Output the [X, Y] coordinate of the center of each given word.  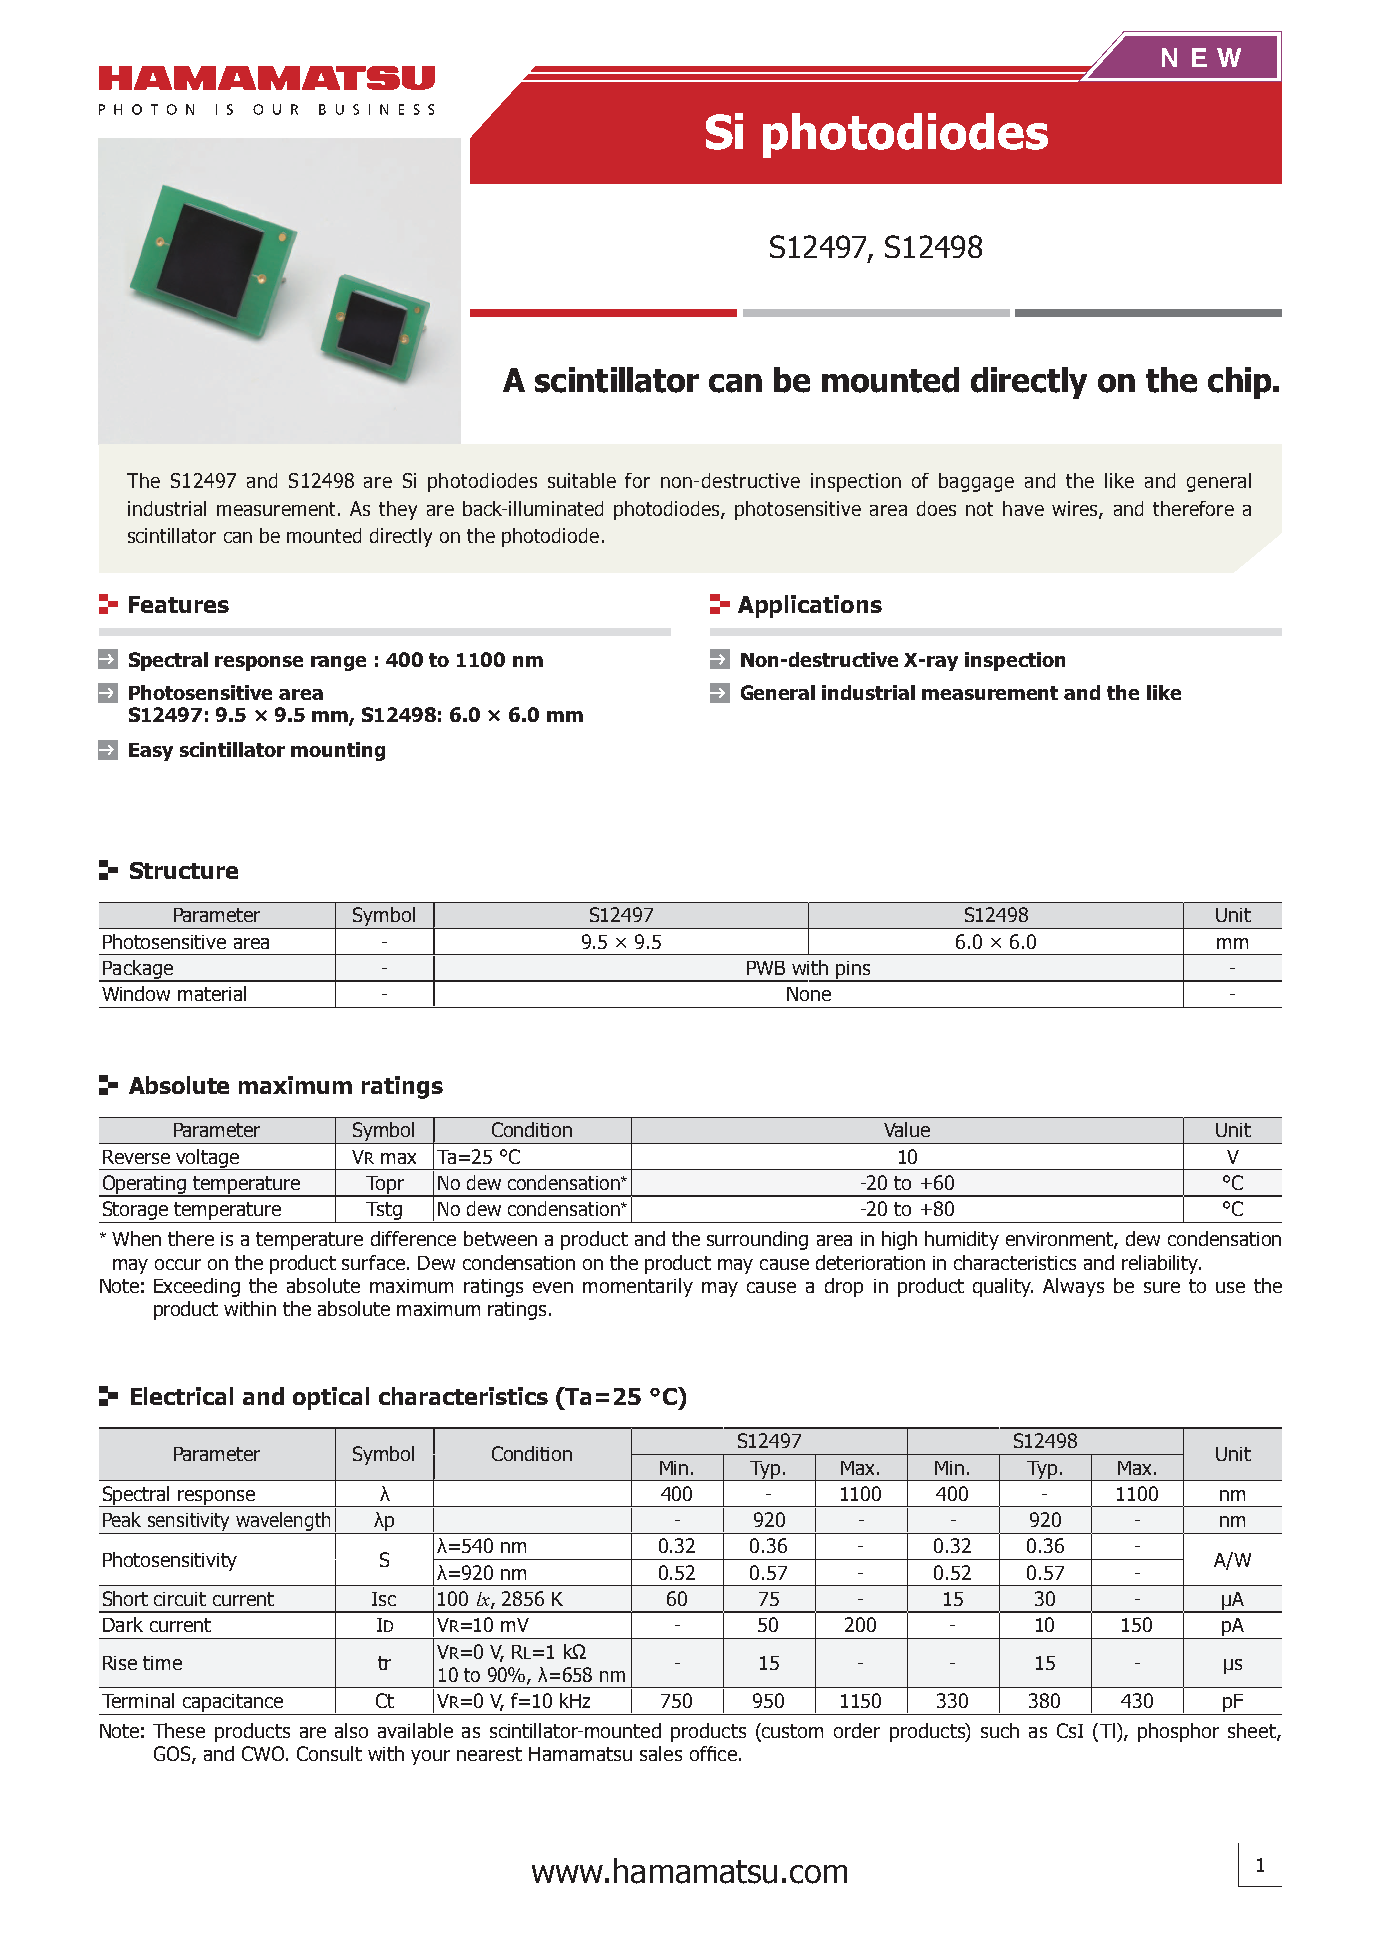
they [398, 510]
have [1023, 508]
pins [854, 971]
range [338, 663]
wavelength [283, 1523]
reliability [1161, 1264]
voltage [208, 1159]
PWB [766, 968]
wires [1076, 509]
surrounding [757, 1240]
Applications [810, 606]
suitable [582, 480]
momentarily [638, 1287]
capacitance [233, 1704]
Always [1073, 1287]
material [212, 993]
